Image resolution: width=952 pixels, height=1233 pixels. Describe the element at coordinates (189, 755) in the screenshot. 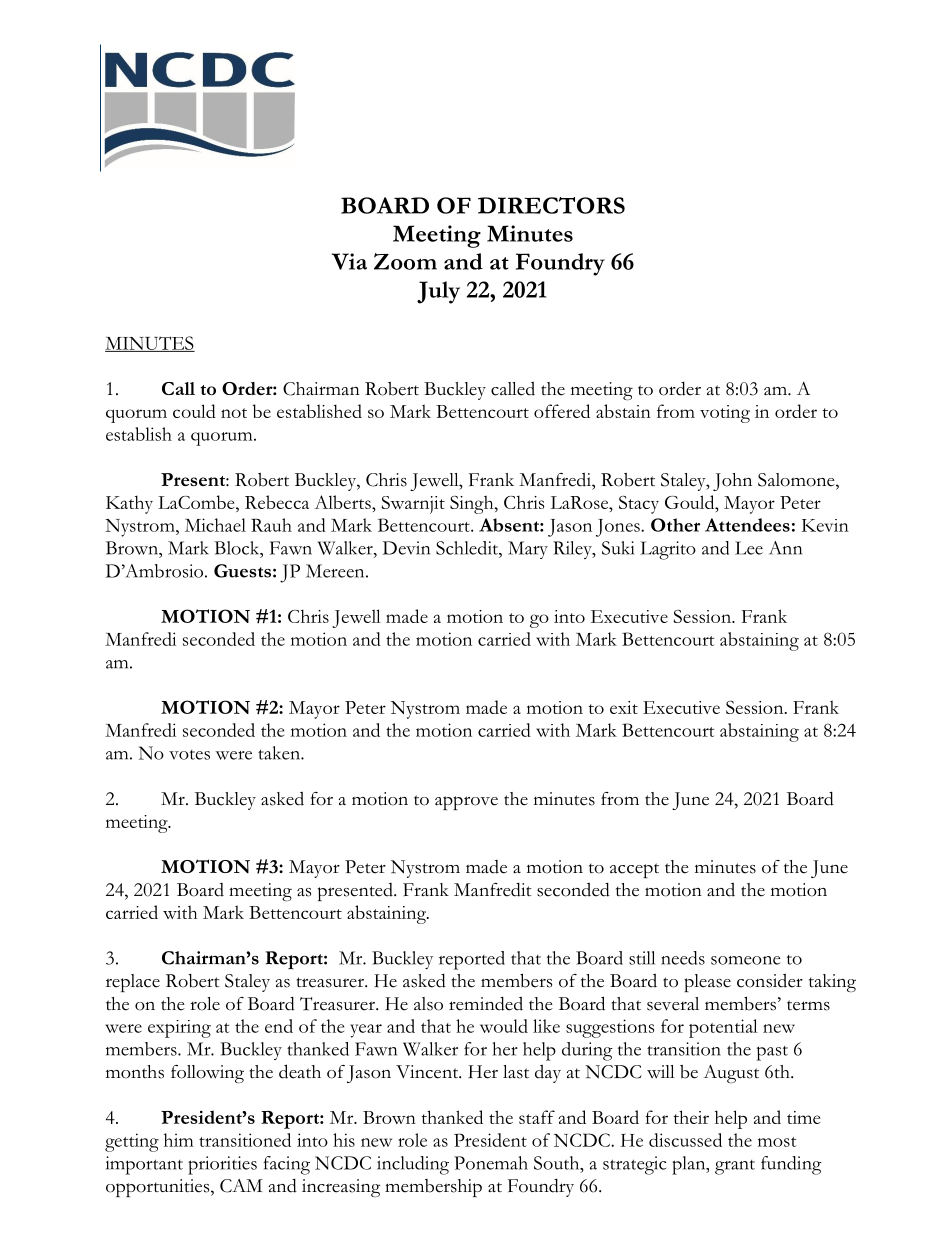

I see `votes` at that location.
